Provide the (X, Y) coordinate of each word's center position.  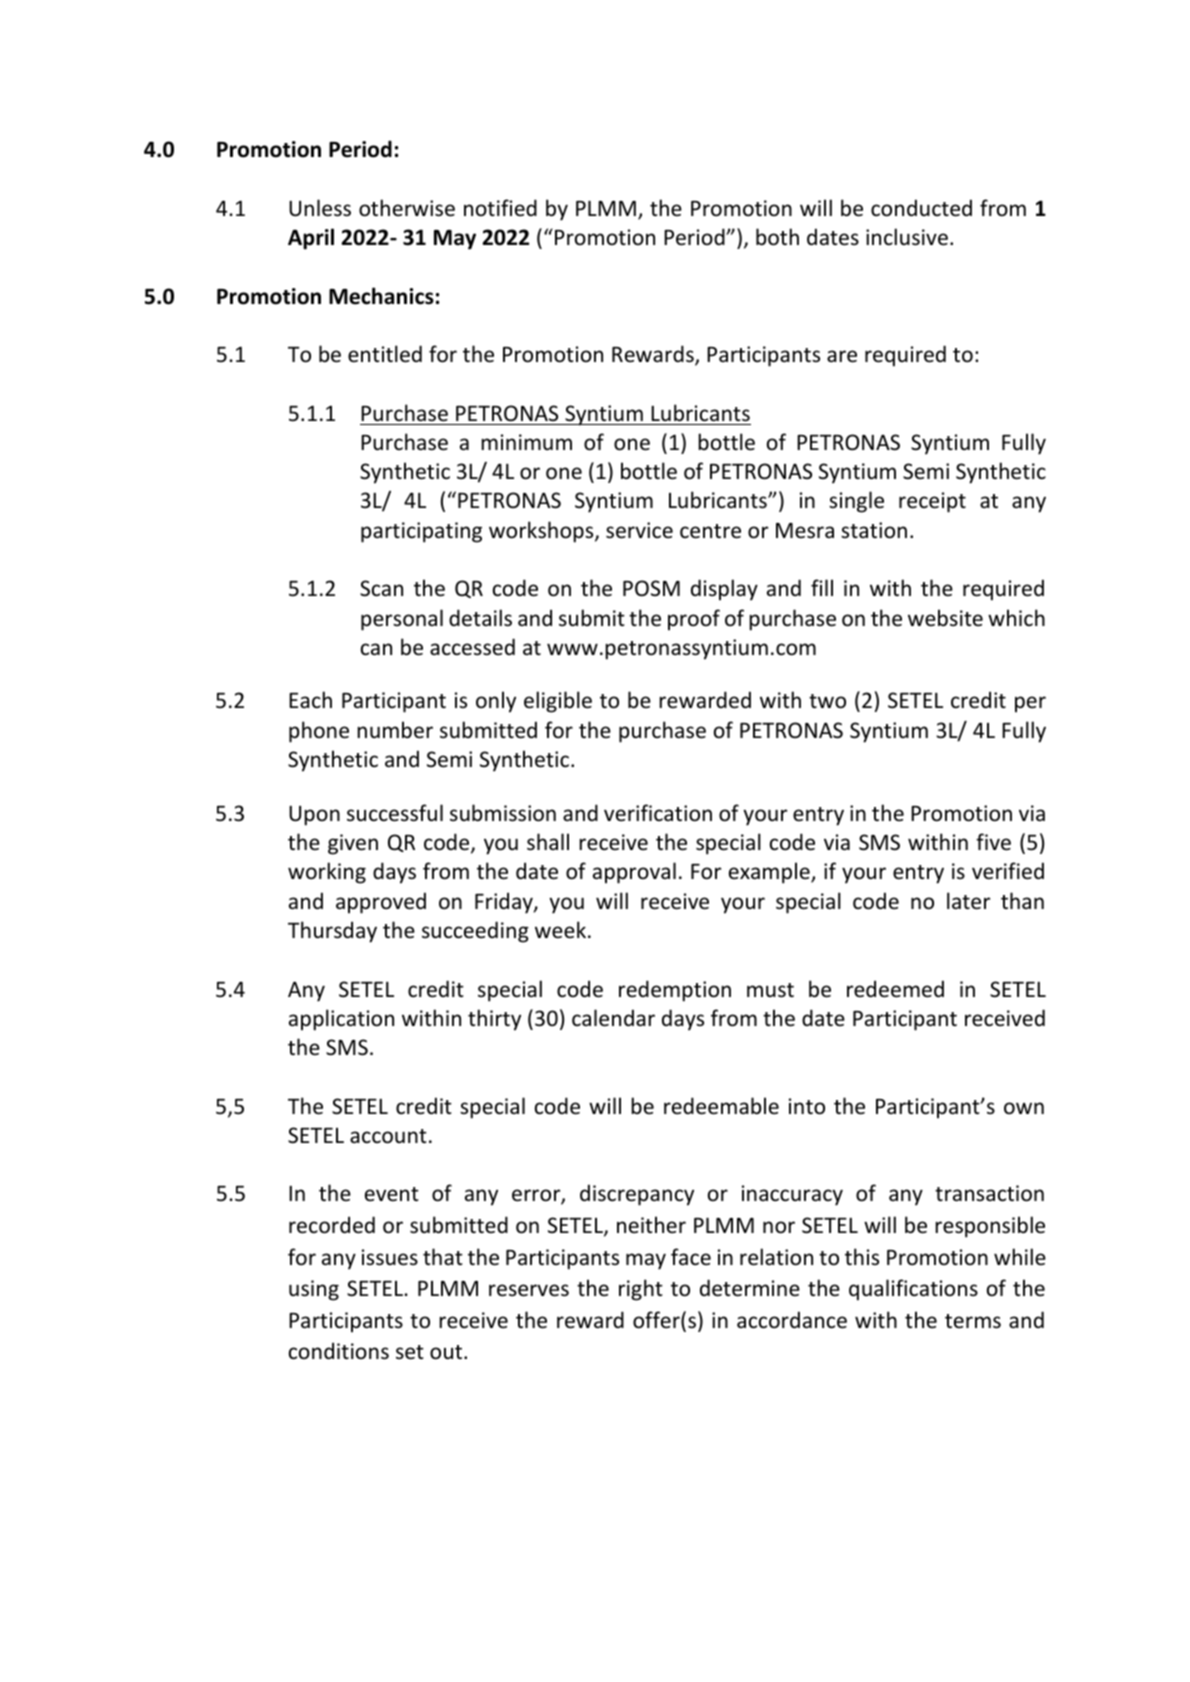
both (777, 237)
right (641, 1290)
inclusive (907, 237)
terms (973, 1321)
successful (395, 813)
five (993, 842)
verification (658, 813)
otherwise (407, 208)
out (447, 1352)
